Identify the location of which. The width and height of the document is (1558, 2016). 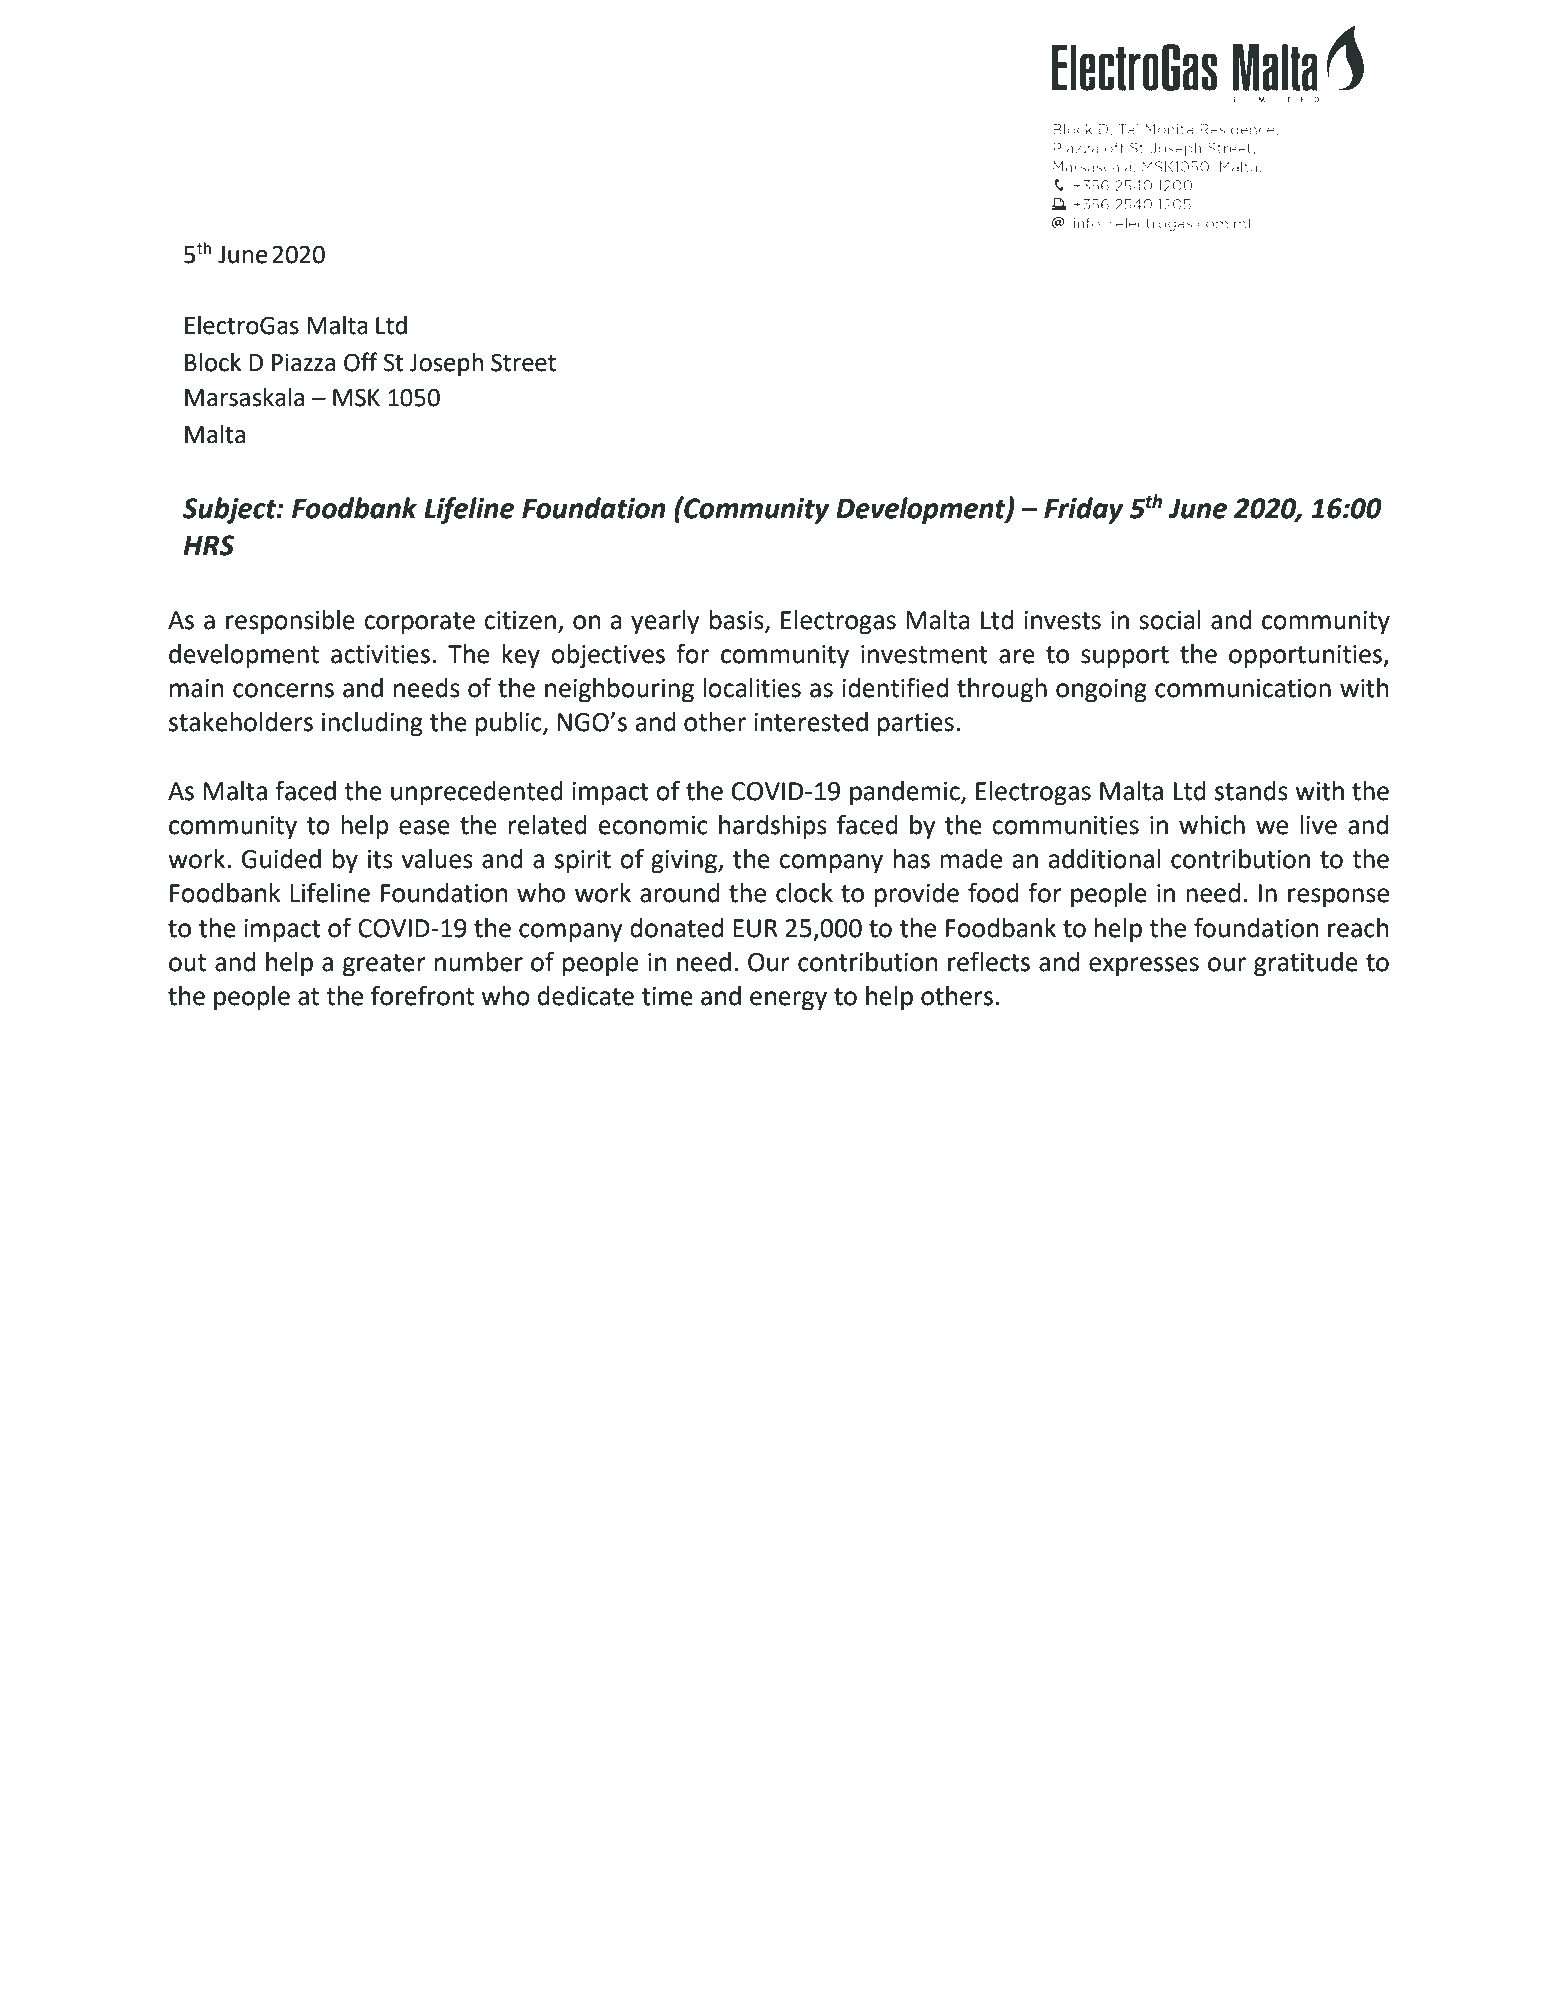
(1212, 825).
